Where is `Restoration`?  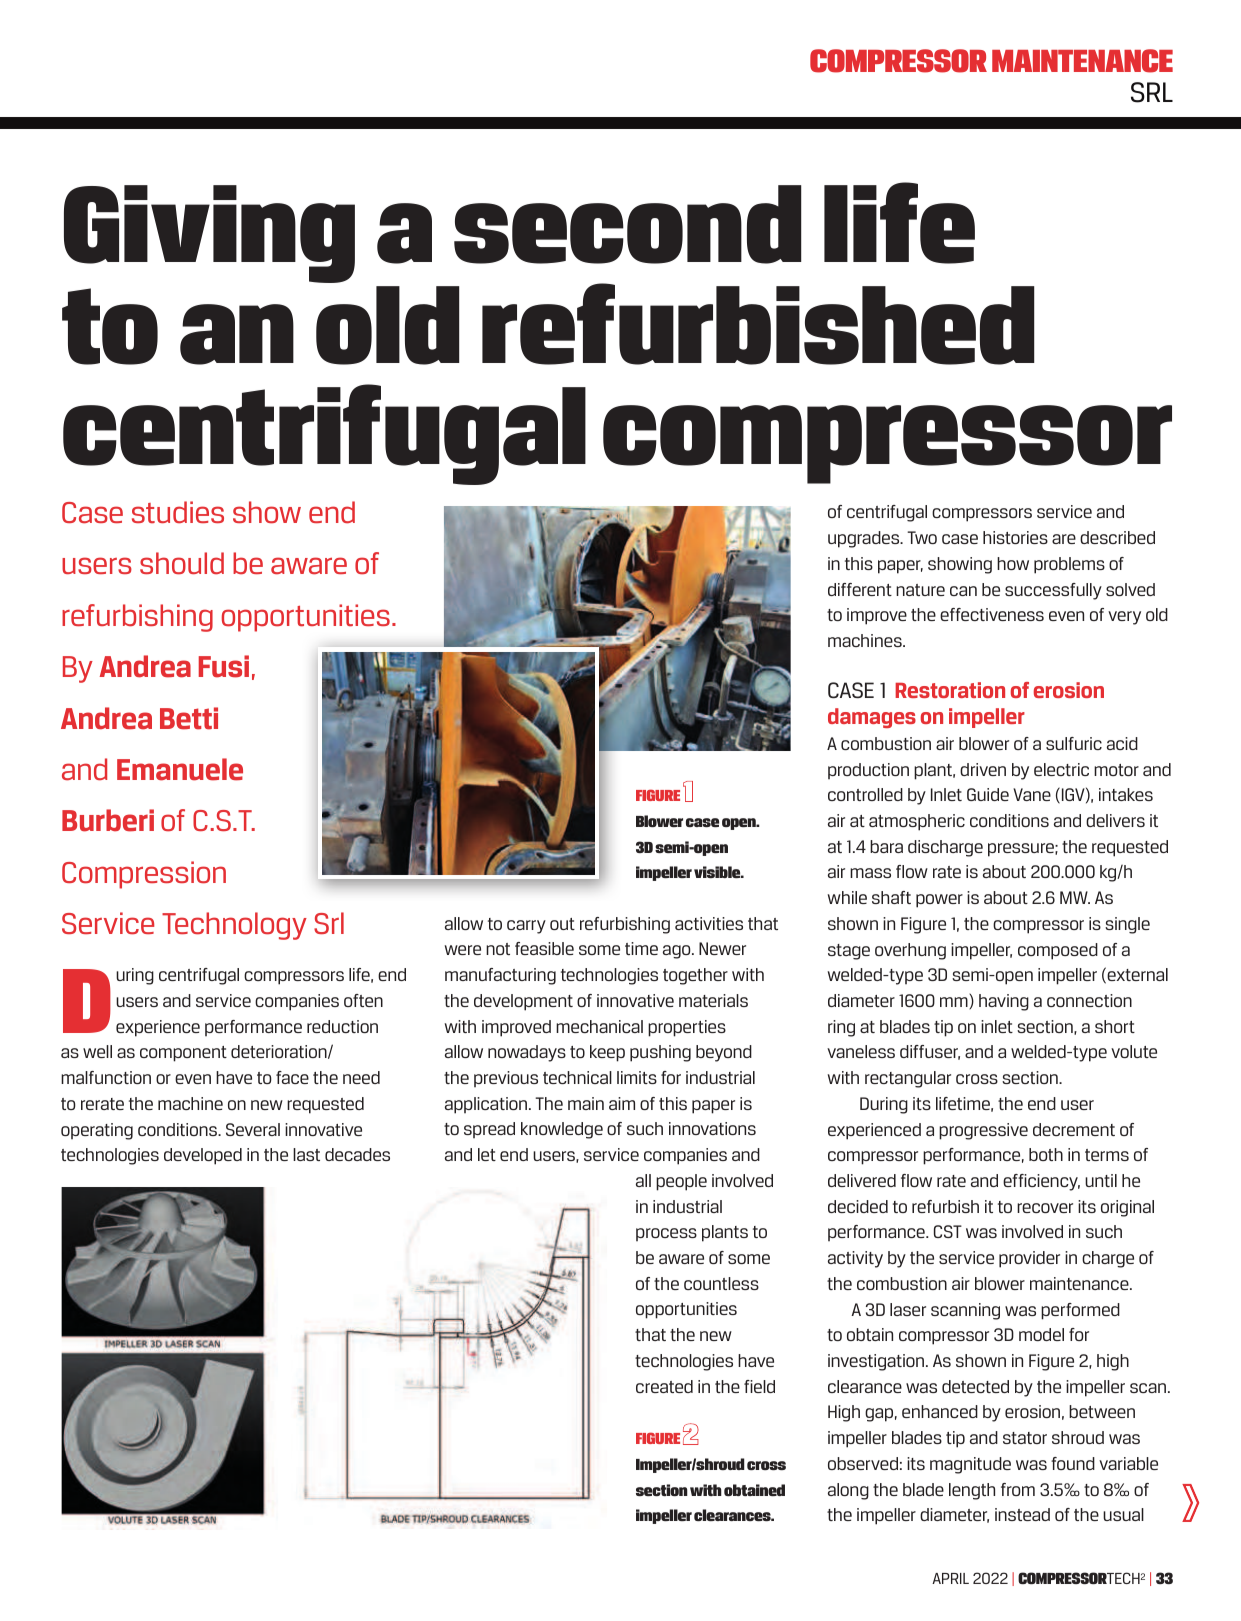 Restoration is located at coordinates (950, 690).
